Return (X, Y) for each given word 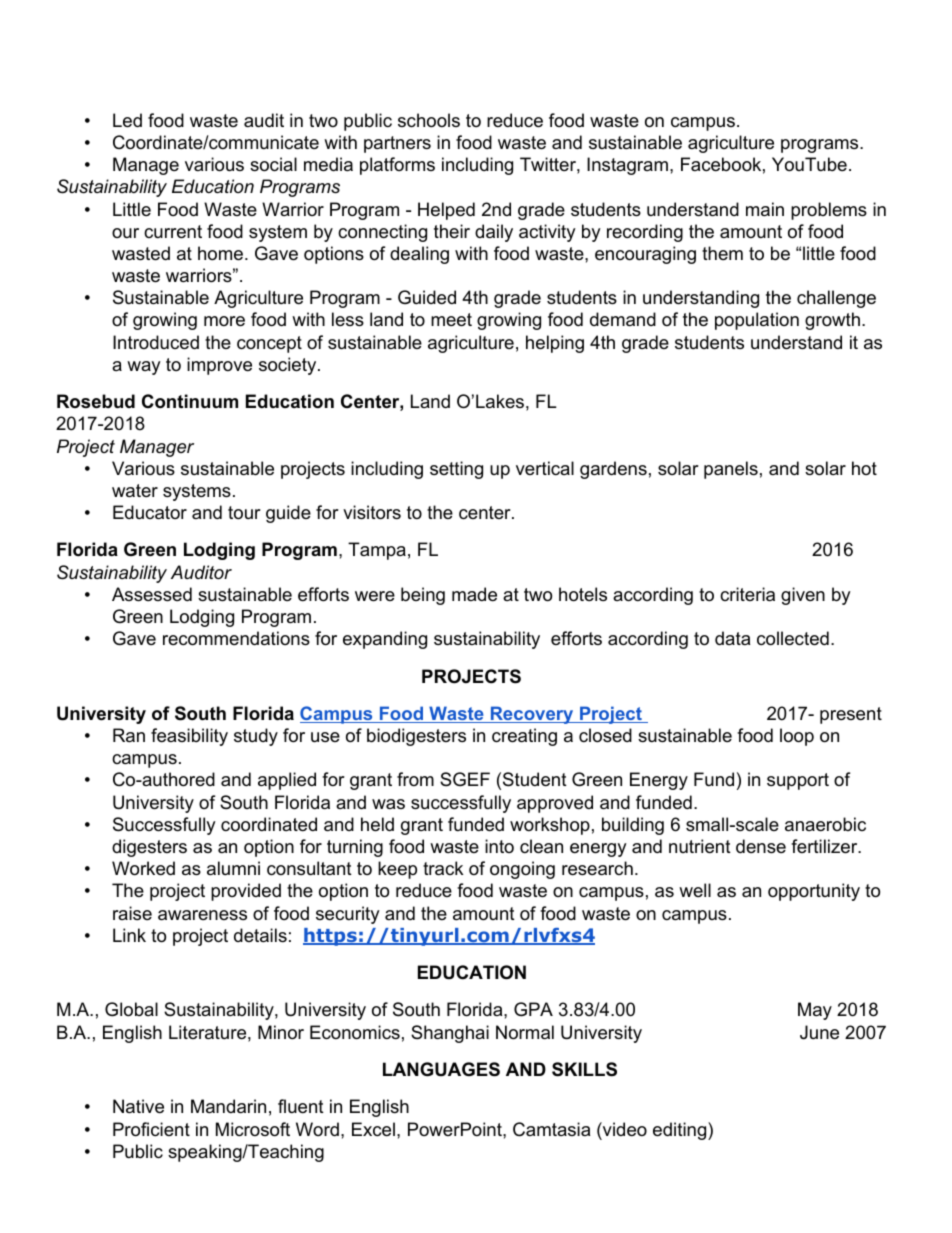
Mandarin (228, 1106)
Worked (143, 868)
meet (451, 320)
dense (761, 846)
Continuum (190, 401)
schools (429, 120)
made (474, 594)
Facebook (721, 164)
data (732, 638)
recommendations (236, 638)
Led (127, 120)
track (443, 868)
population (757, 321)
